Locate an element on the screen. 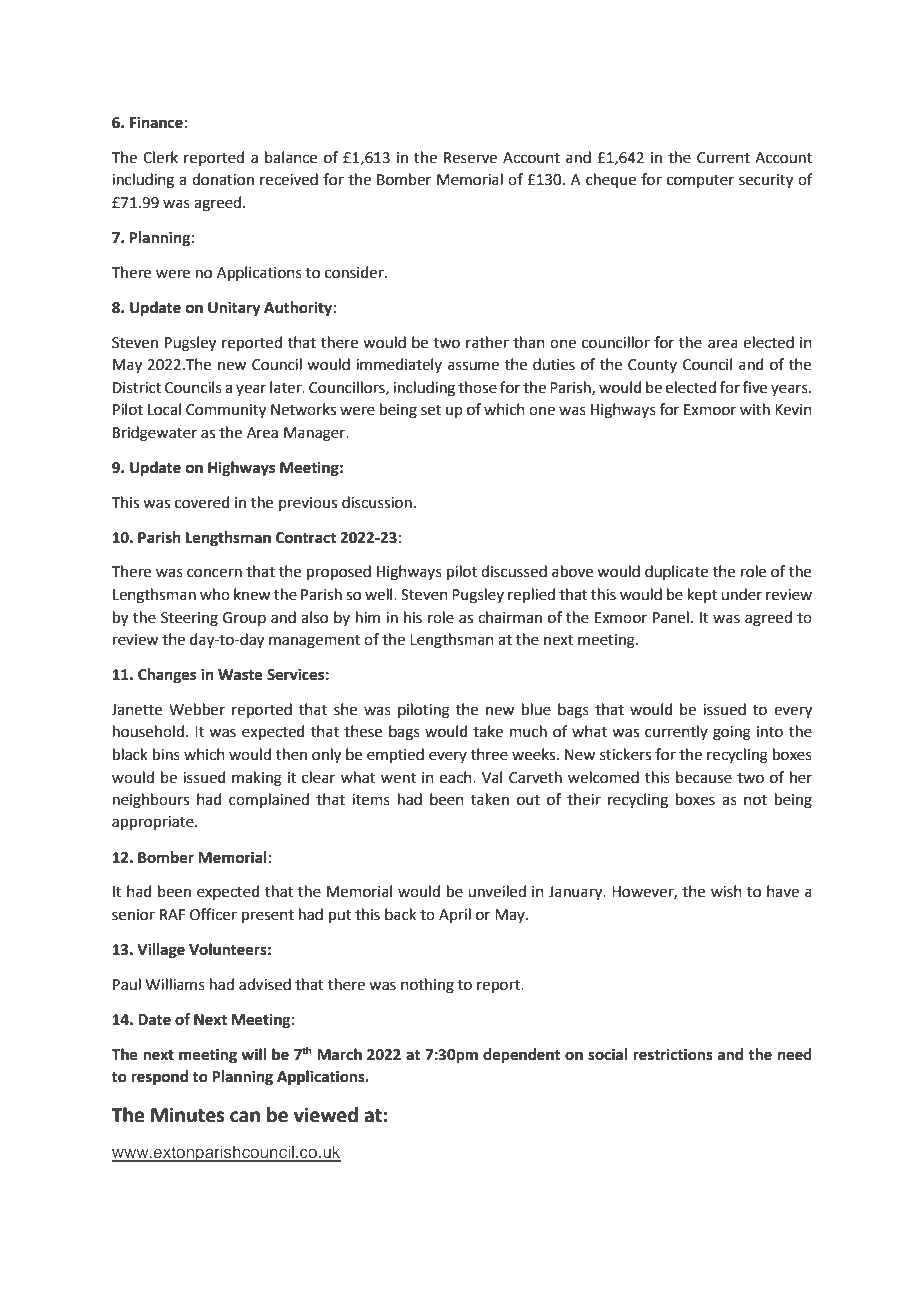 The image size is (924, 1308). restrictions is located at coordinates (673, 1054).
